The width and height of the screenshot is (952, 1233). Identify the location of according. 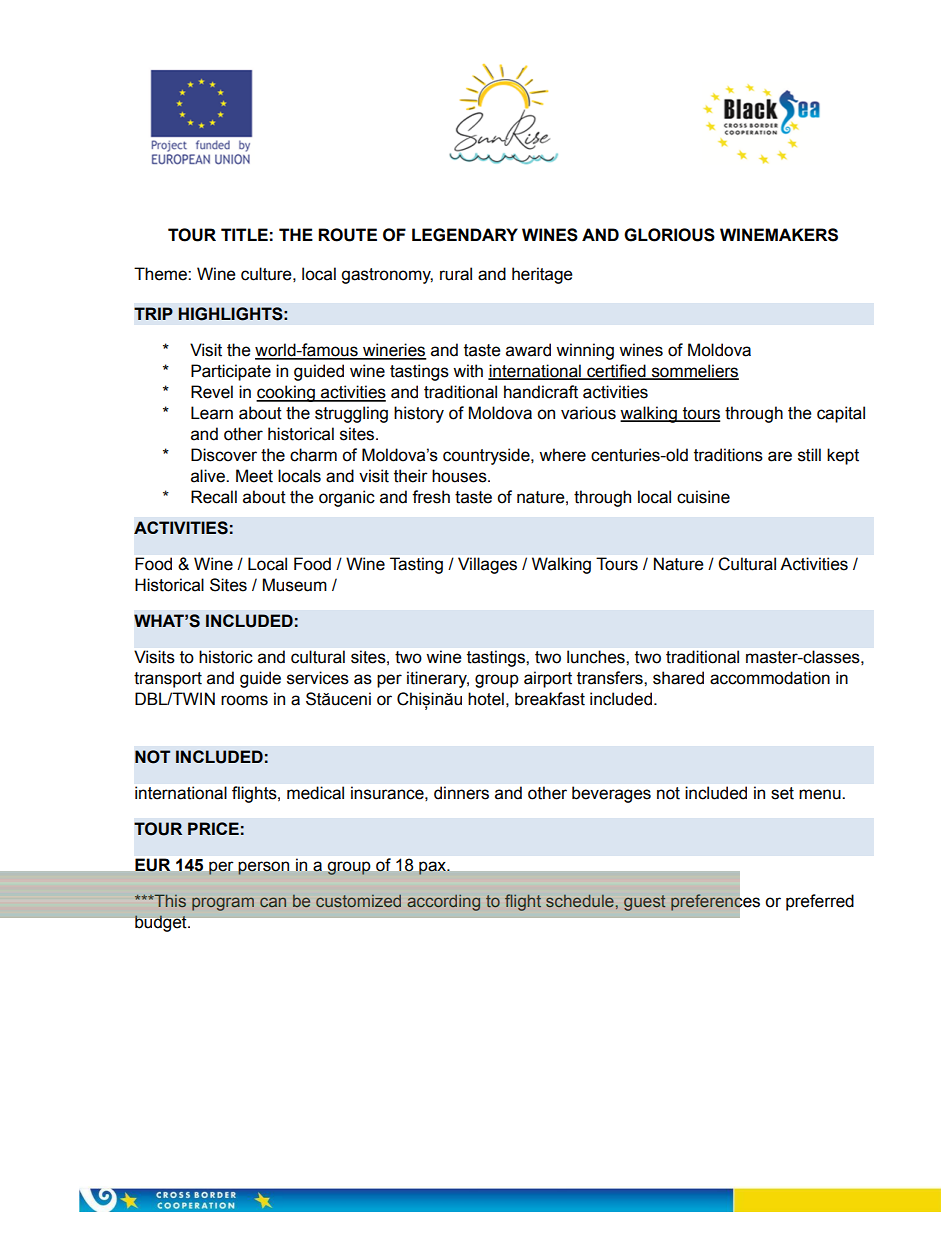
(443, 903).
